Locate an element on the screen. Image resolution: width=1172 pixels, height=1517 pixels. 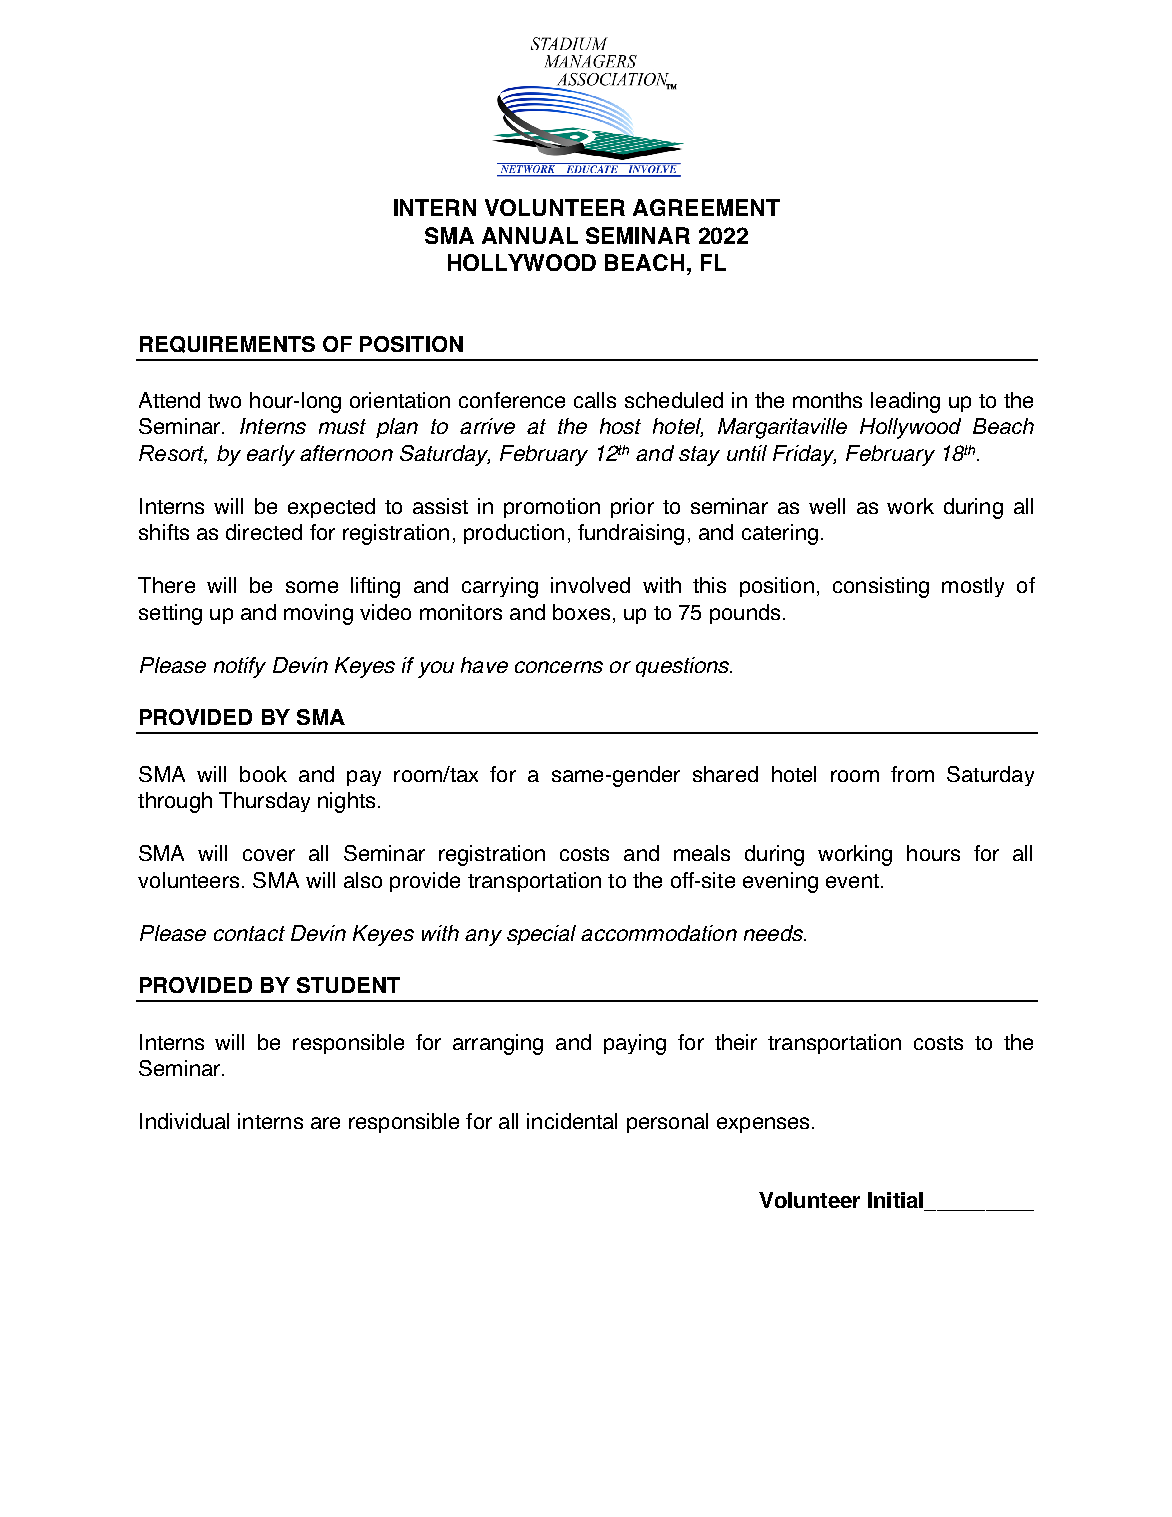
two is located at coordinates (224, 401).
